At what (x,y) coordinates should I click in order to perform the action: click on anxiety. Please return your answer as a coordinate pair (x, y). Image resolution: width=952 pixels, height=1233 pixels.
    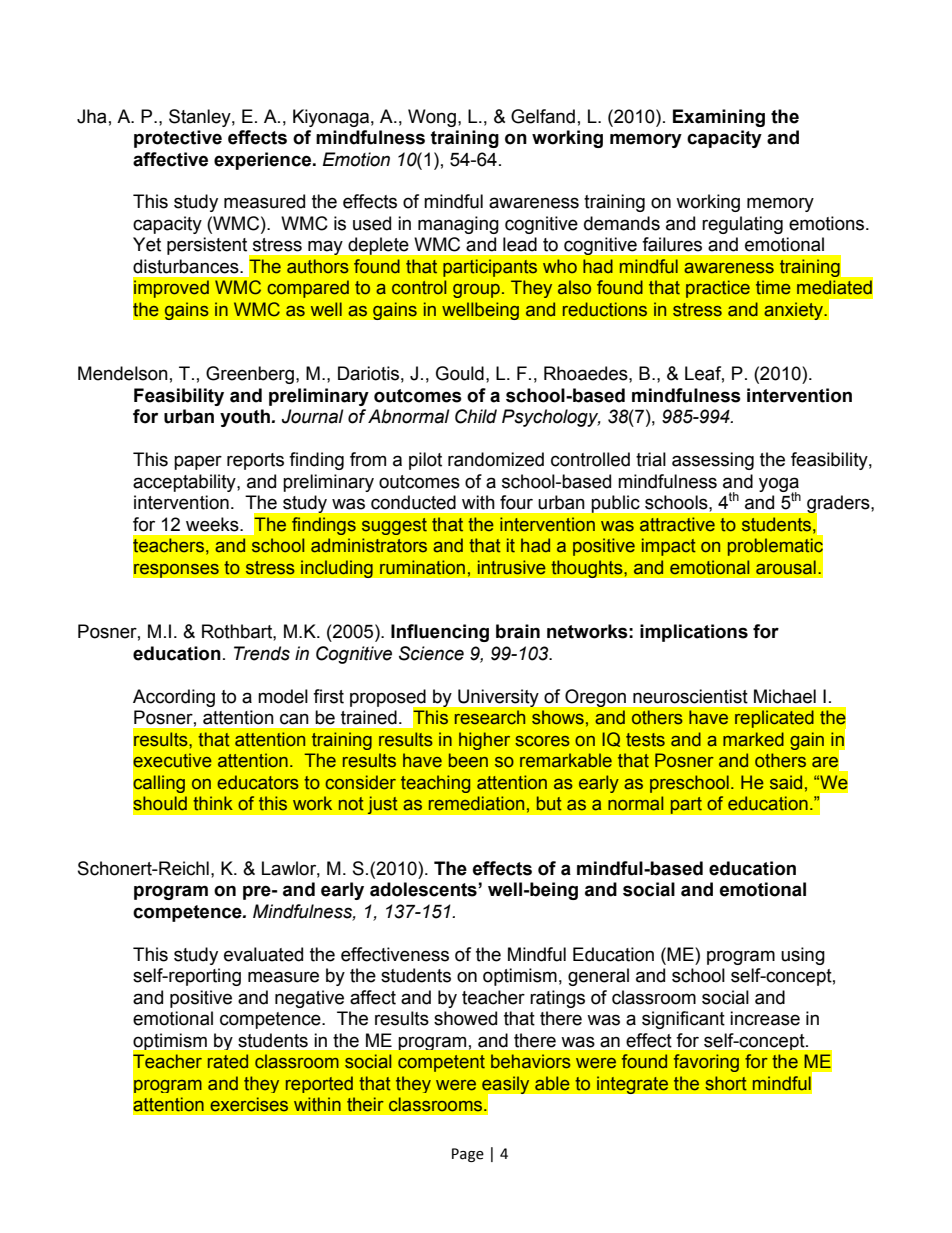
    Looking at the image, I should click on (795, 311).
